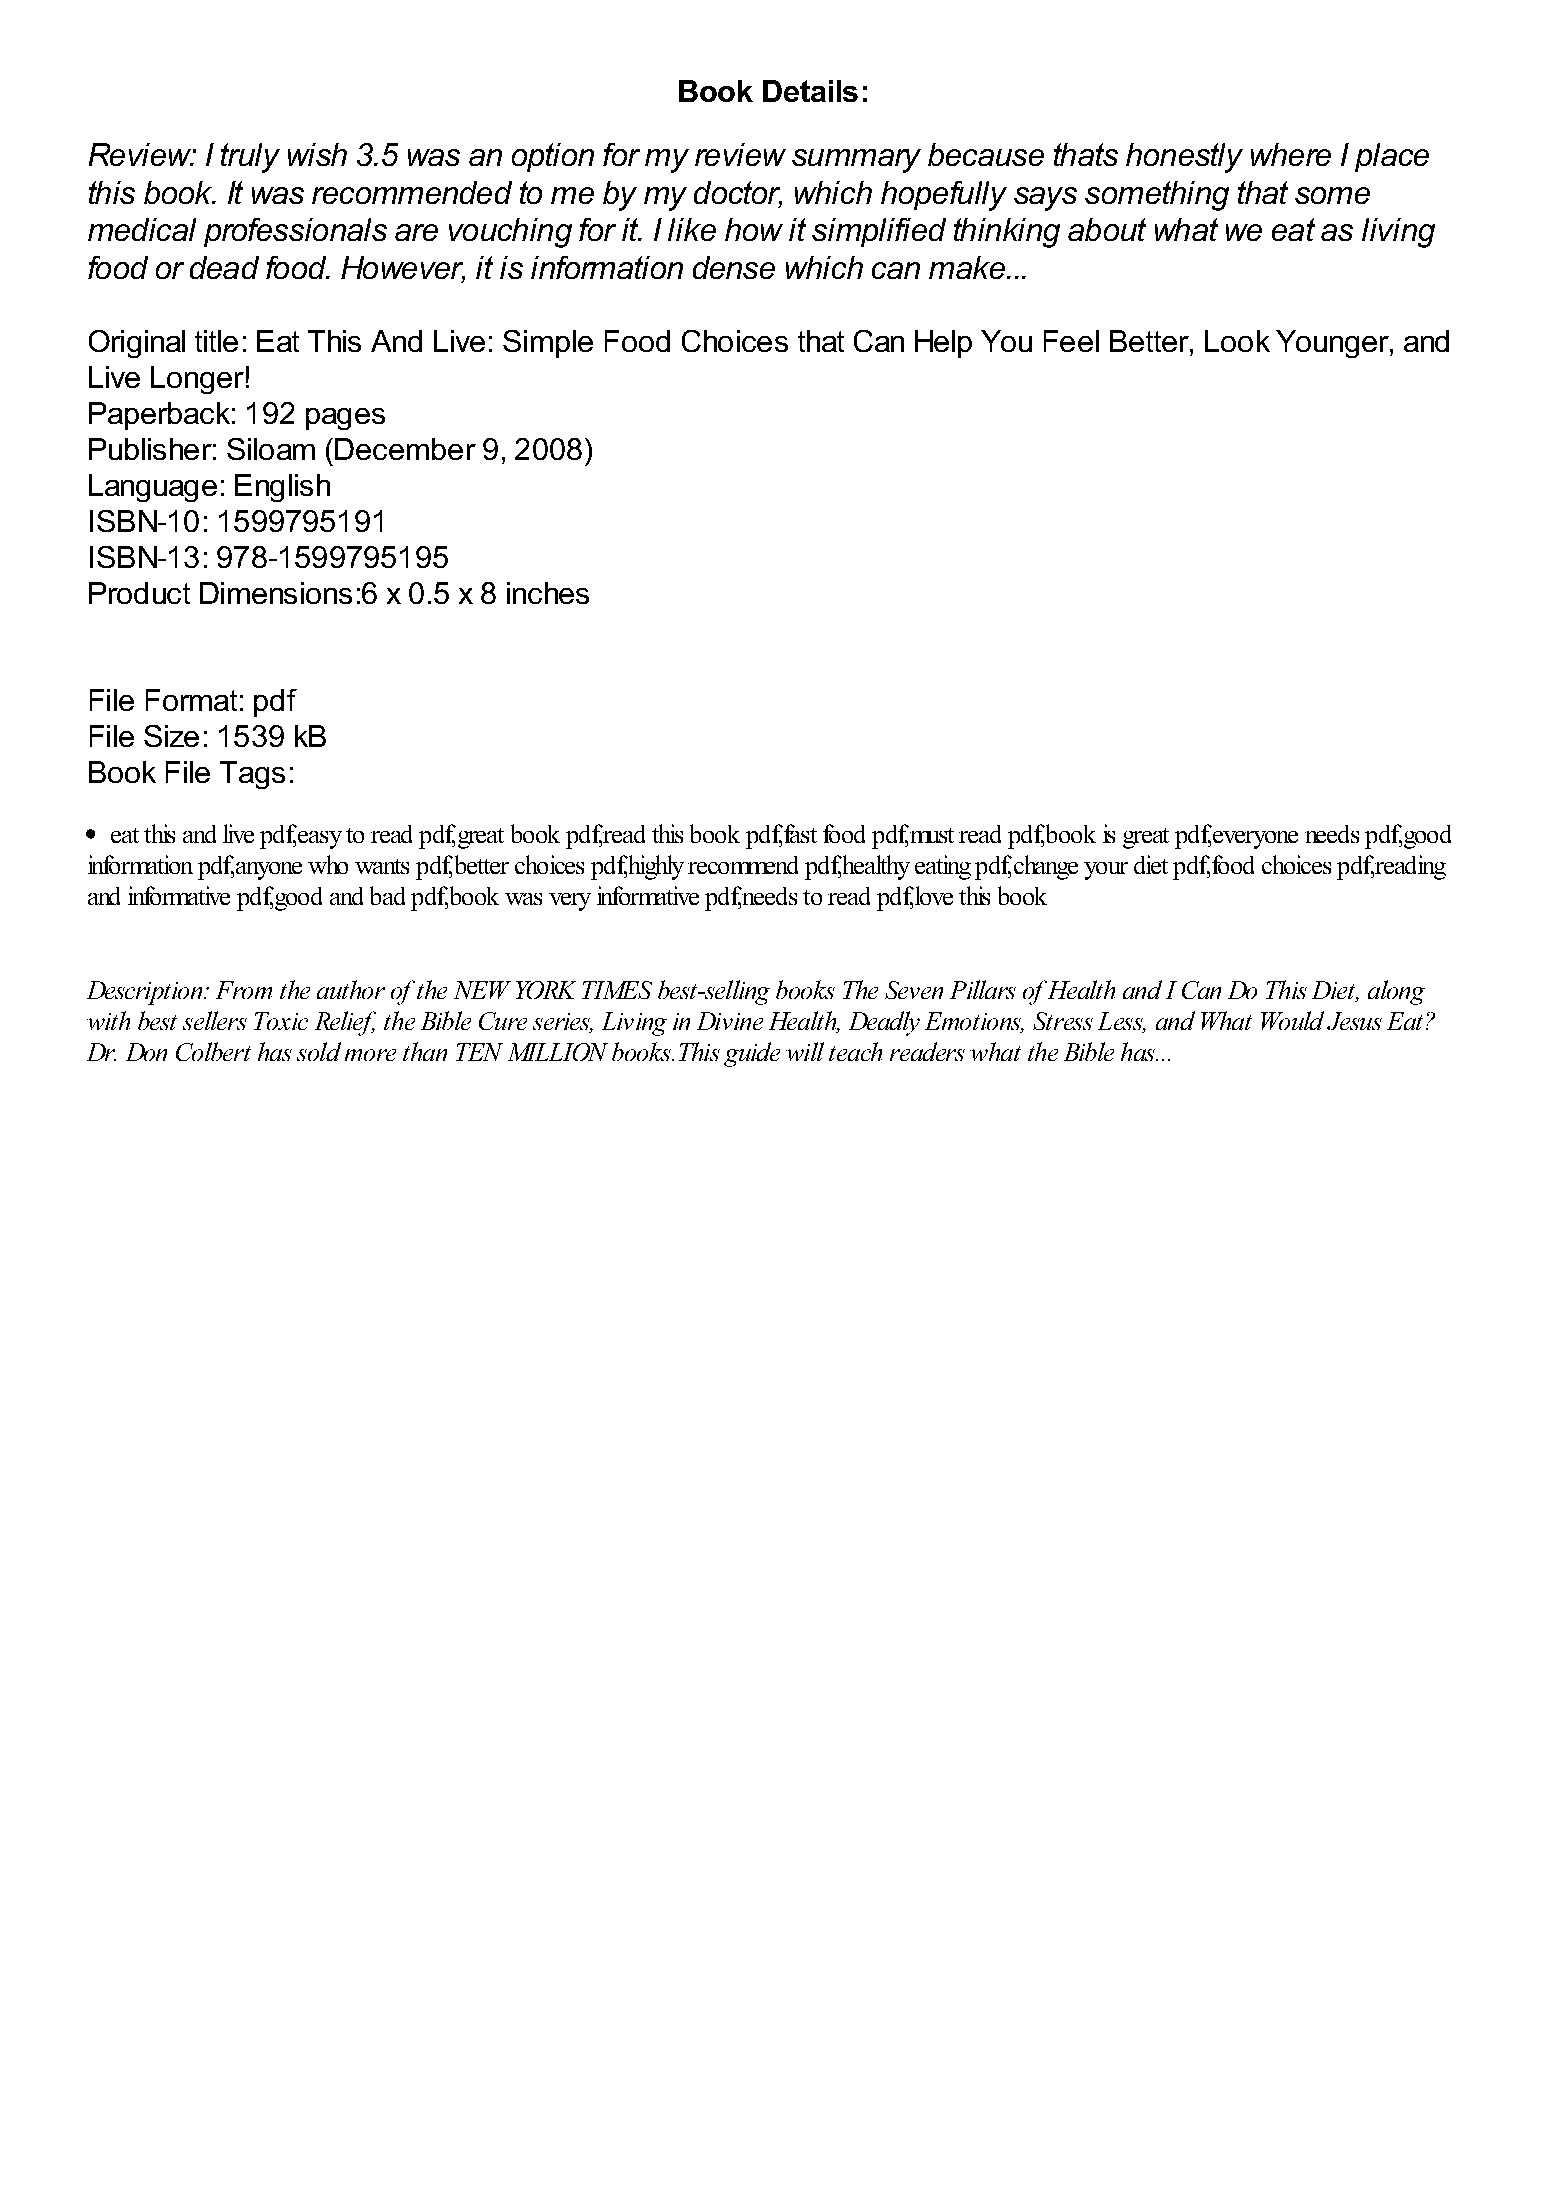 This page has height=2191, width=1548. I want to click on title, so click(216, 341).
